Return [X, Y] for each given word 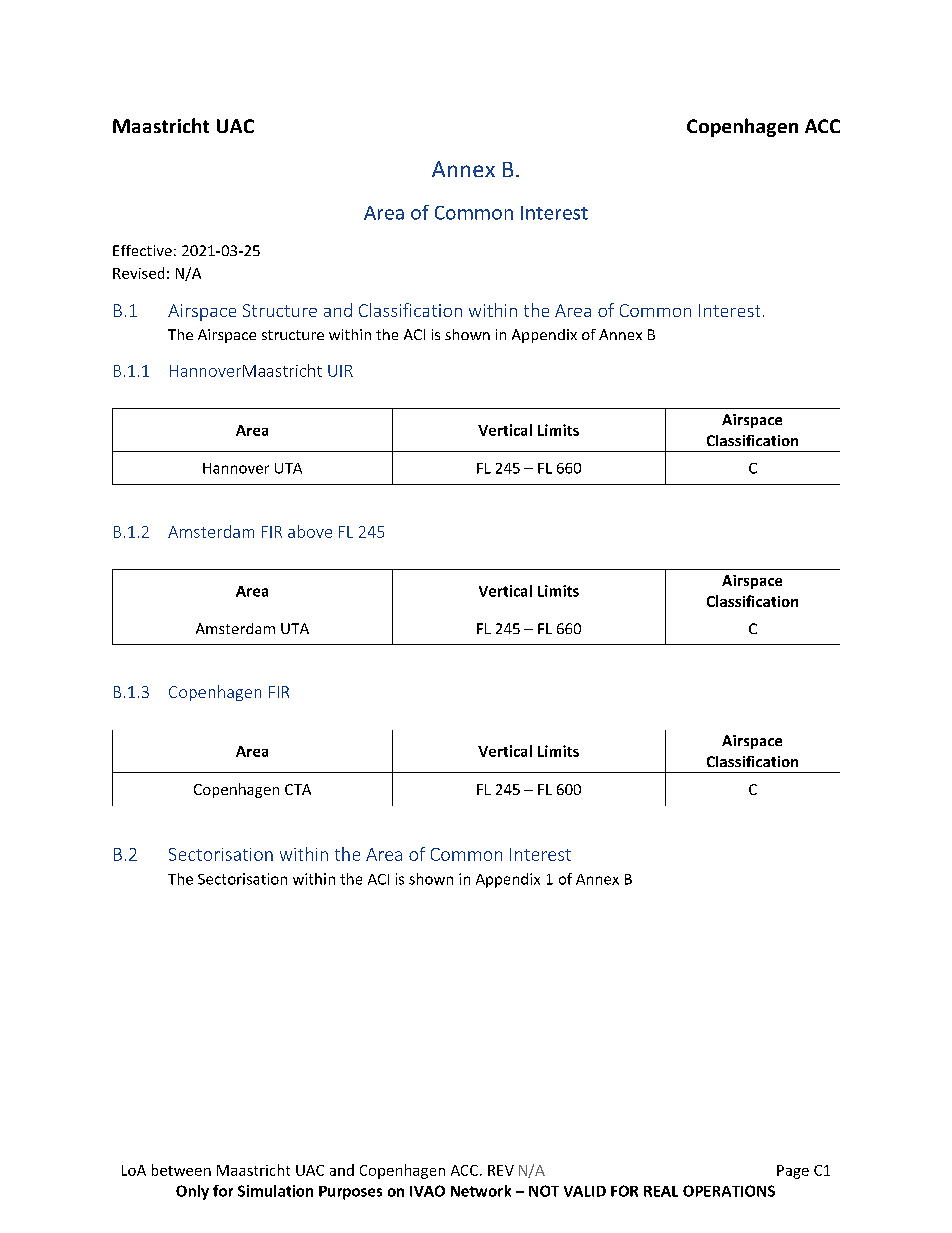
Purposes [350, 1193]
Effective [142, 250]
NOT [544, 1191]
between [181, 1170]
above [310, 531]
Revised [138, 273]
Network [481, 1191]
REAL [661, 1191]
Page [793, 1172]
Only [192, 1192]
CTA [298, 789]
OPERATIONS [729, 1191]
